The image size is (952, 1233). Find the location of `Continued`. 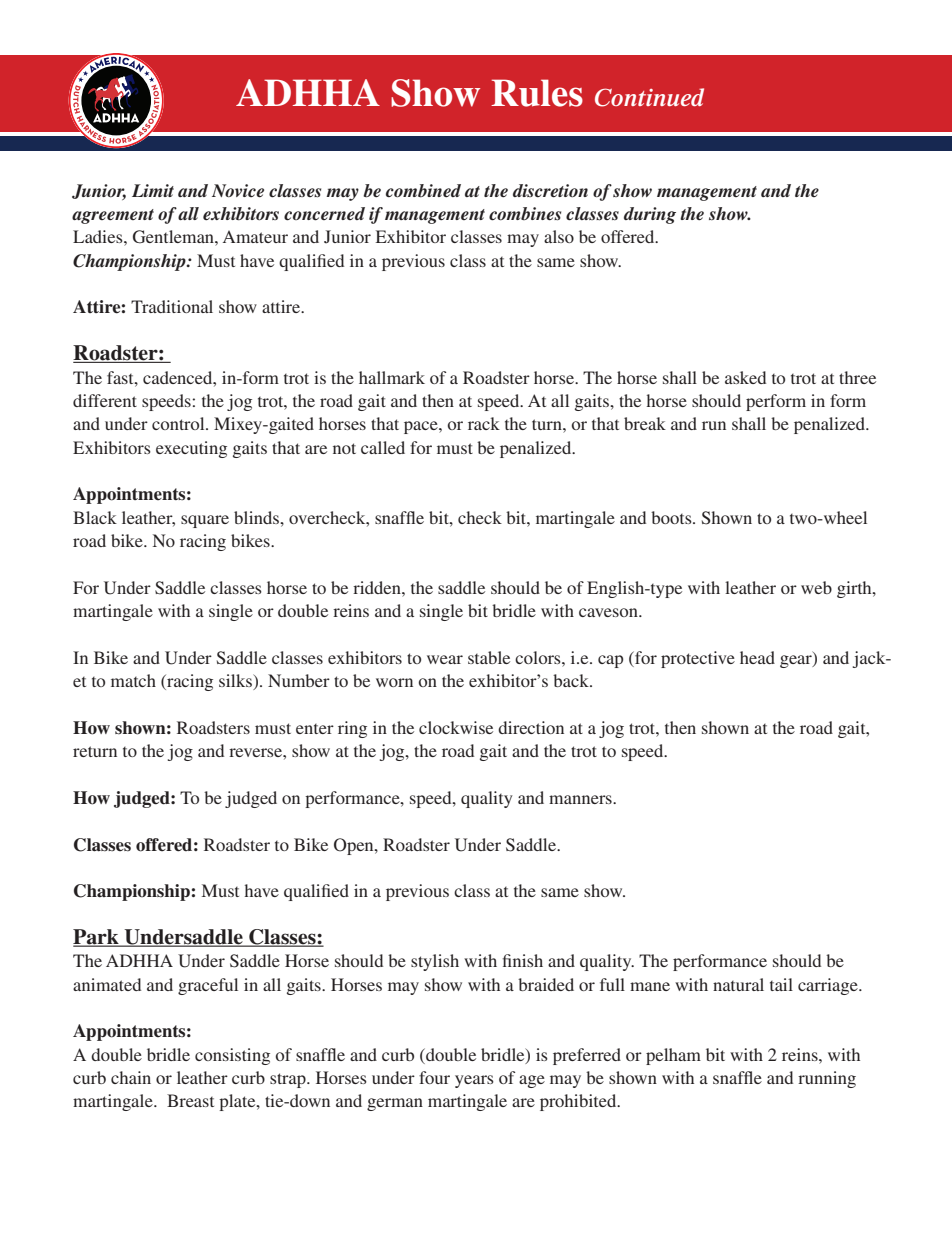

Continued is located at coordinates (649, 97).
